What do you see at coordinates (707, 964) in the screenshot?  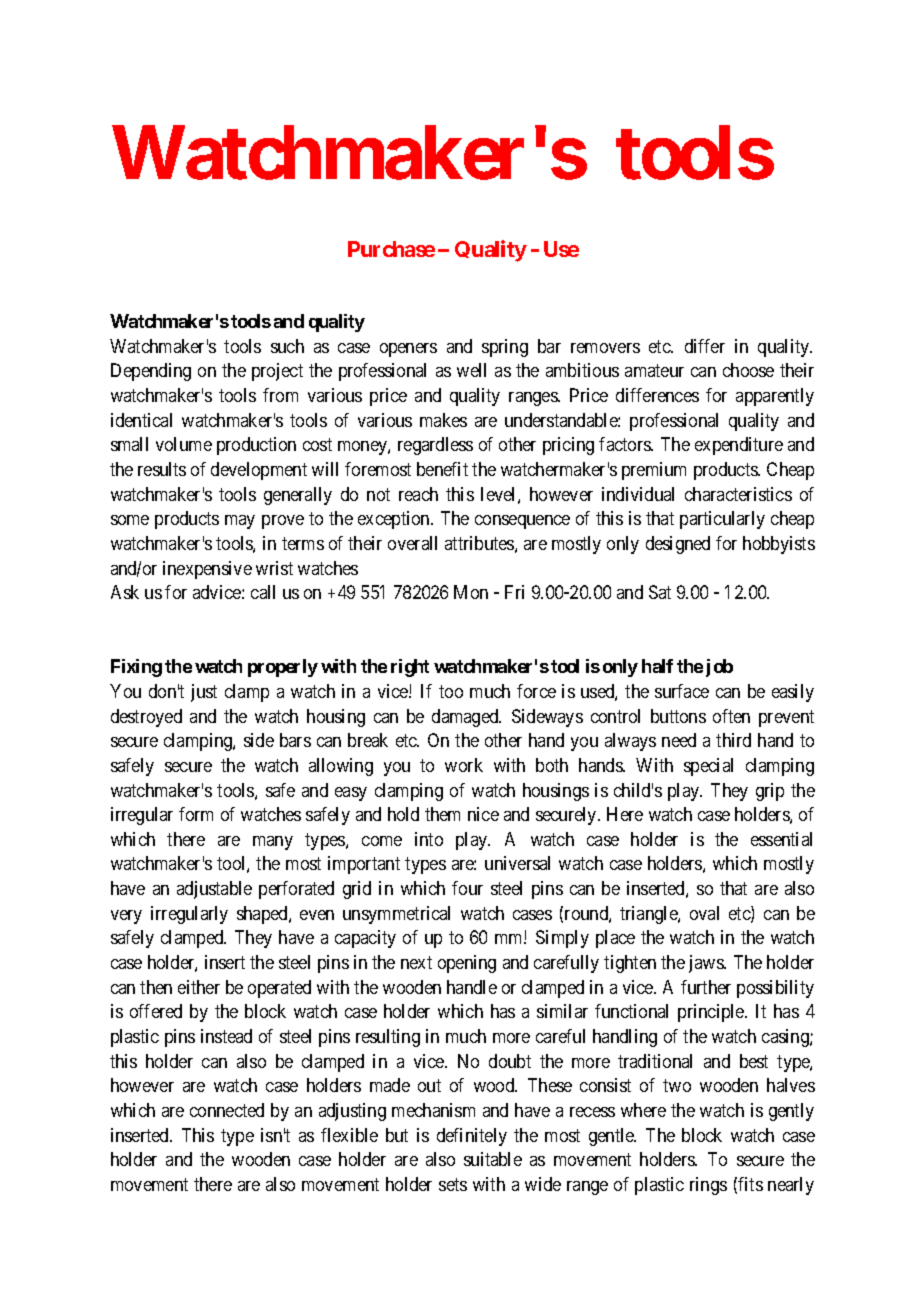 I see `jaws` at bounding box center [707, 964].
